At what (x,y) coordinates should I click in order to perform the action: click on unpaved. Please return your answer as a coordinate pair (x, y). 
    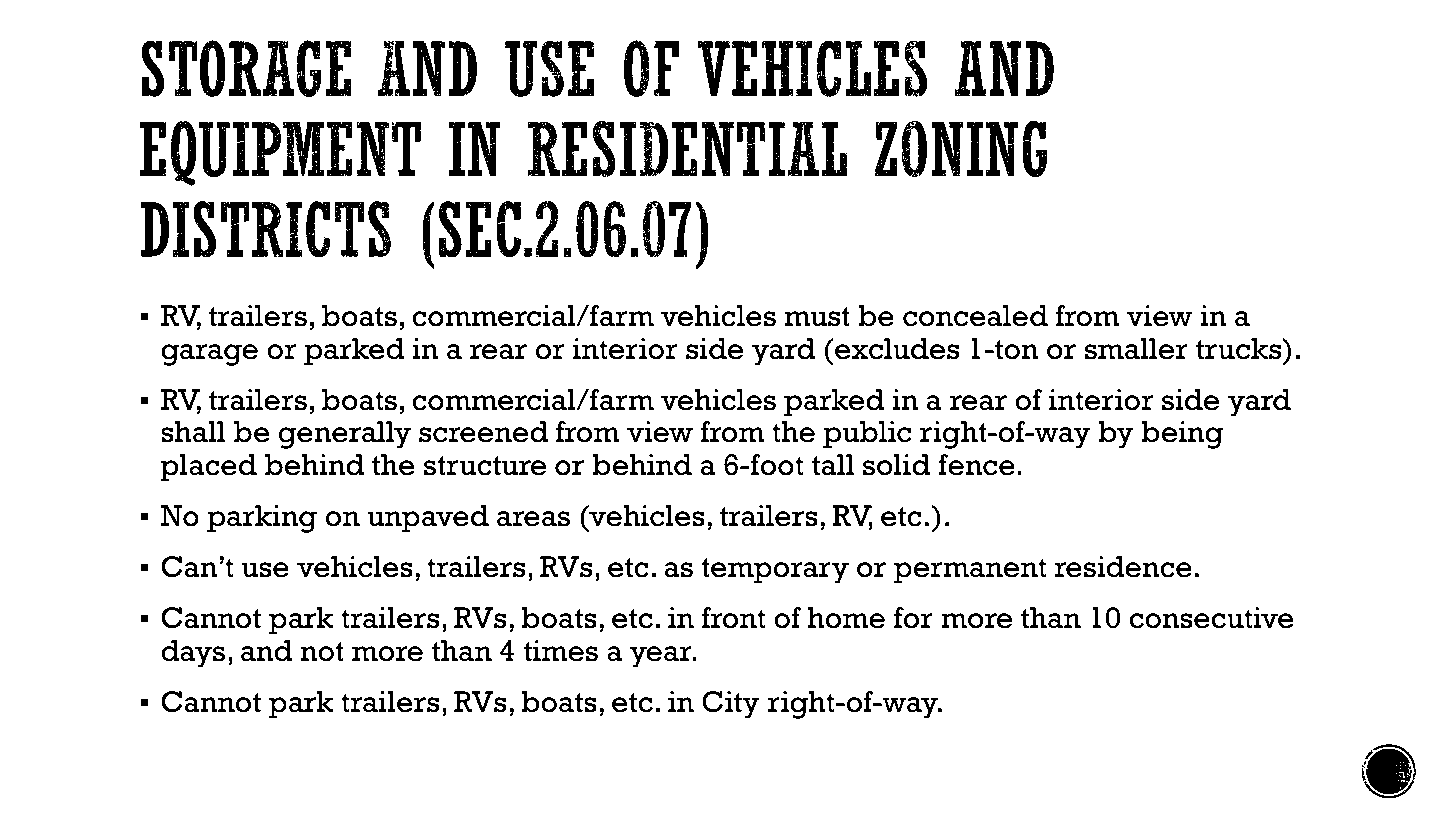
    Looking at the image, I should click on (428, 519).
